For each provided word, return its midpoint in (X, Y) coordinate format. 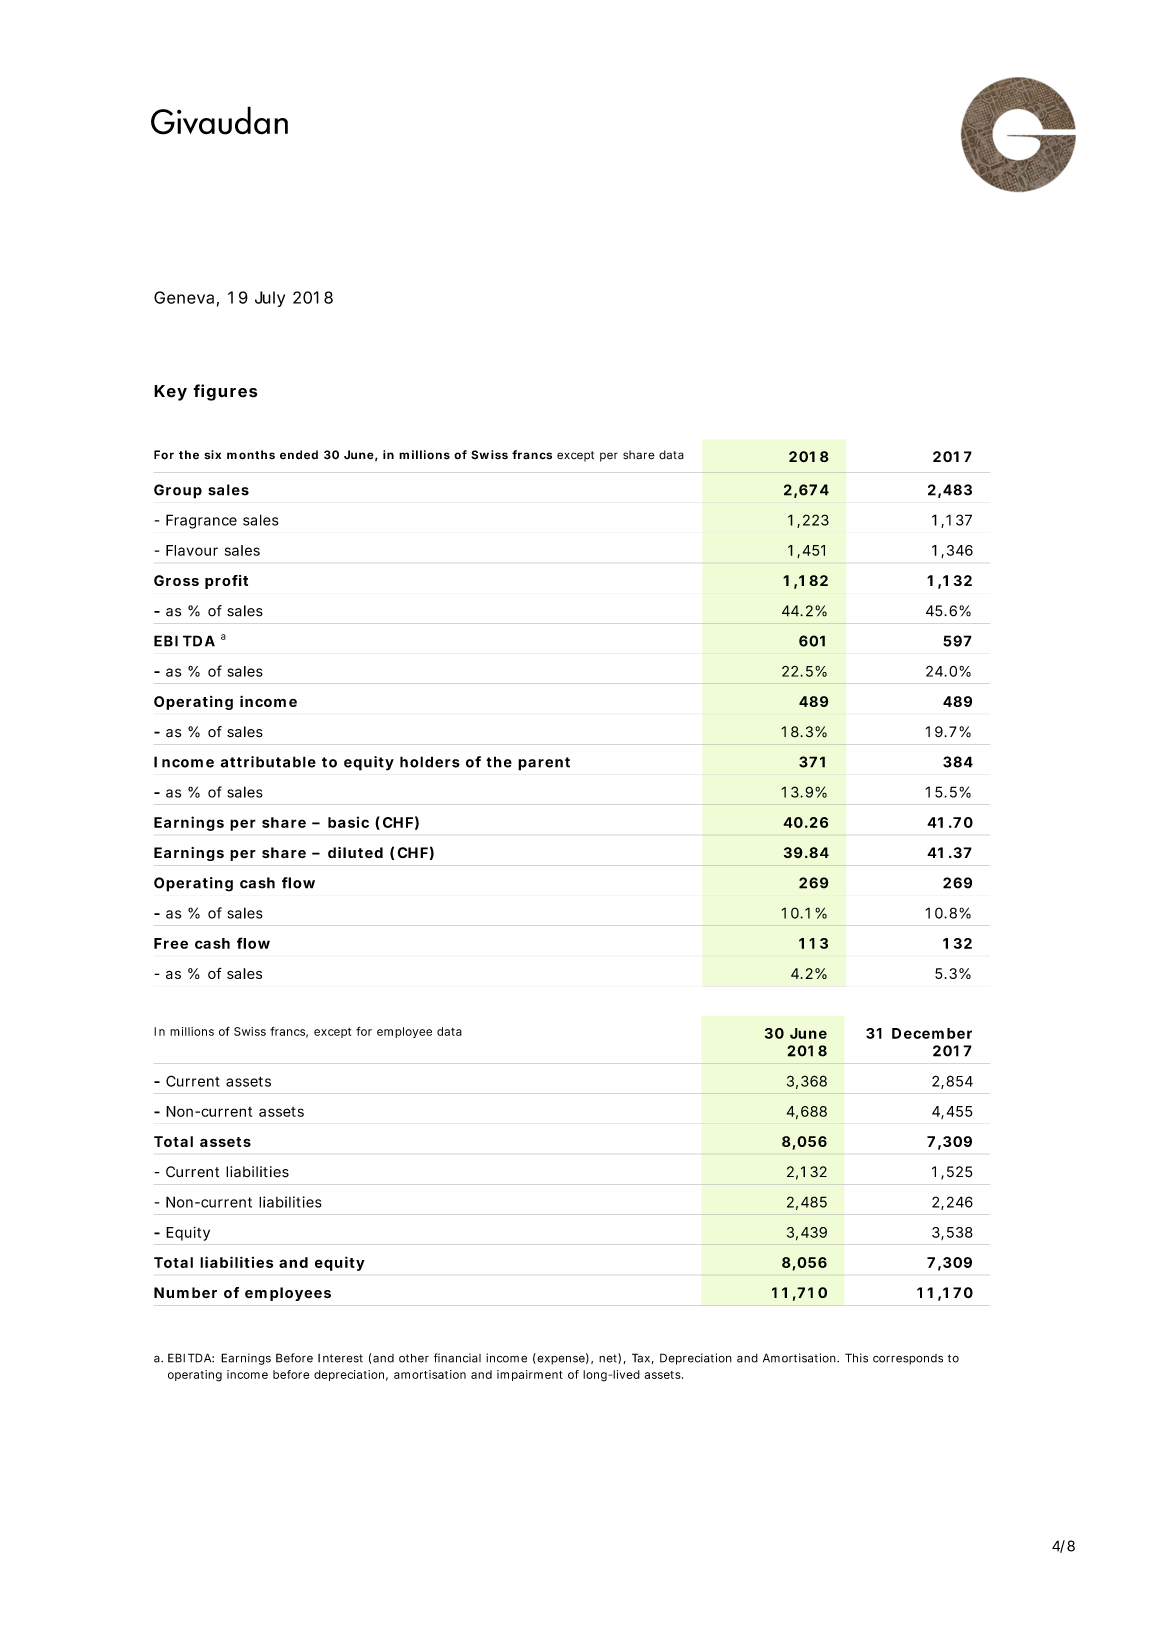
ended (299, 455)
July (270, 299)
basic (348, 822)
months (251, 455)
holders (430, 762)
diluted (355, 852)
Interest (340, 1358)
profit (226, 582)
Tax (641, 1358)
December (932, 1033)
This (856, 1358)
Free (171, 943)
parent (544, 764)
